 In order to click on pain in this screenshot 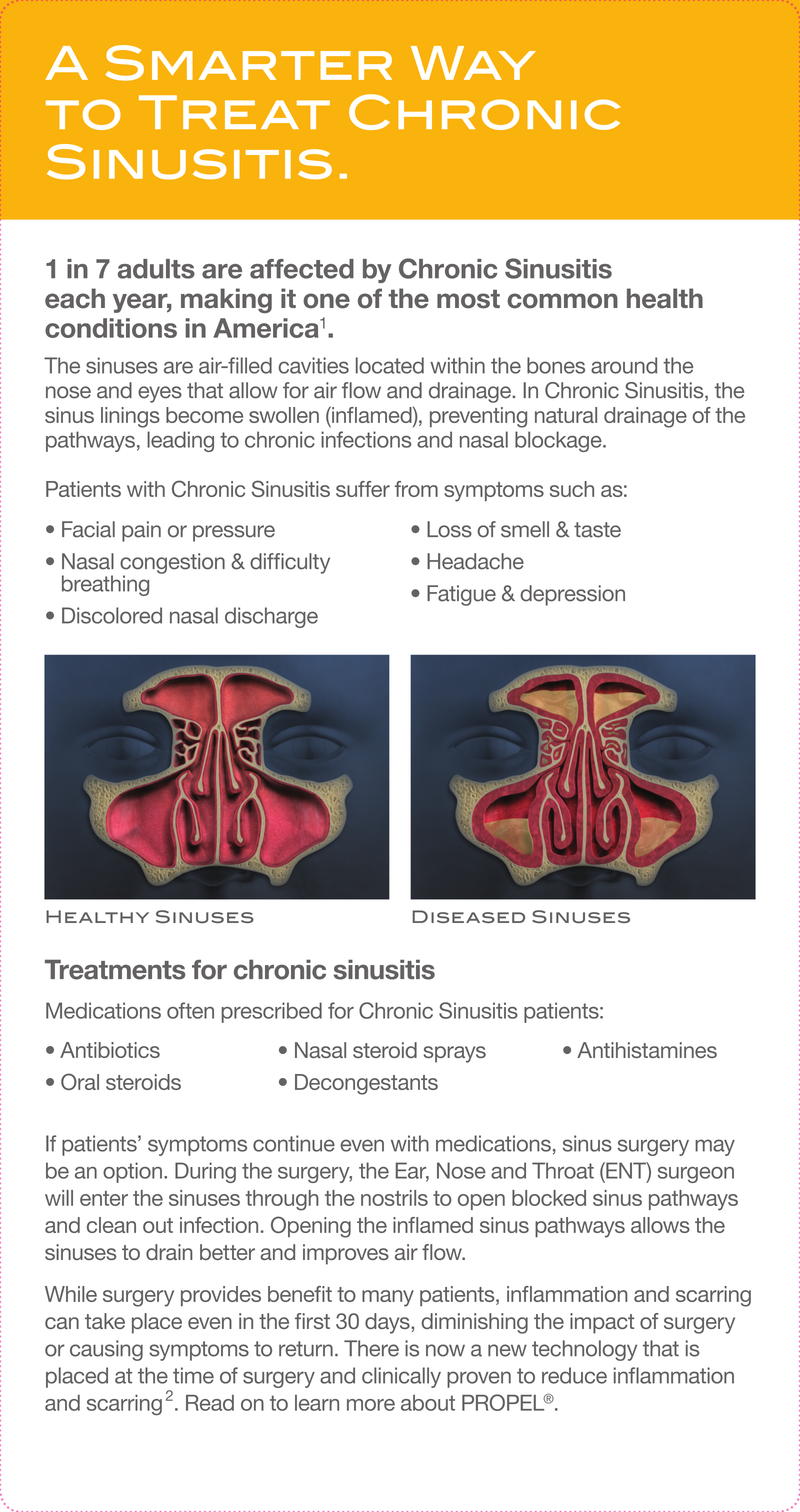, I will do `click(141, 531)`.
